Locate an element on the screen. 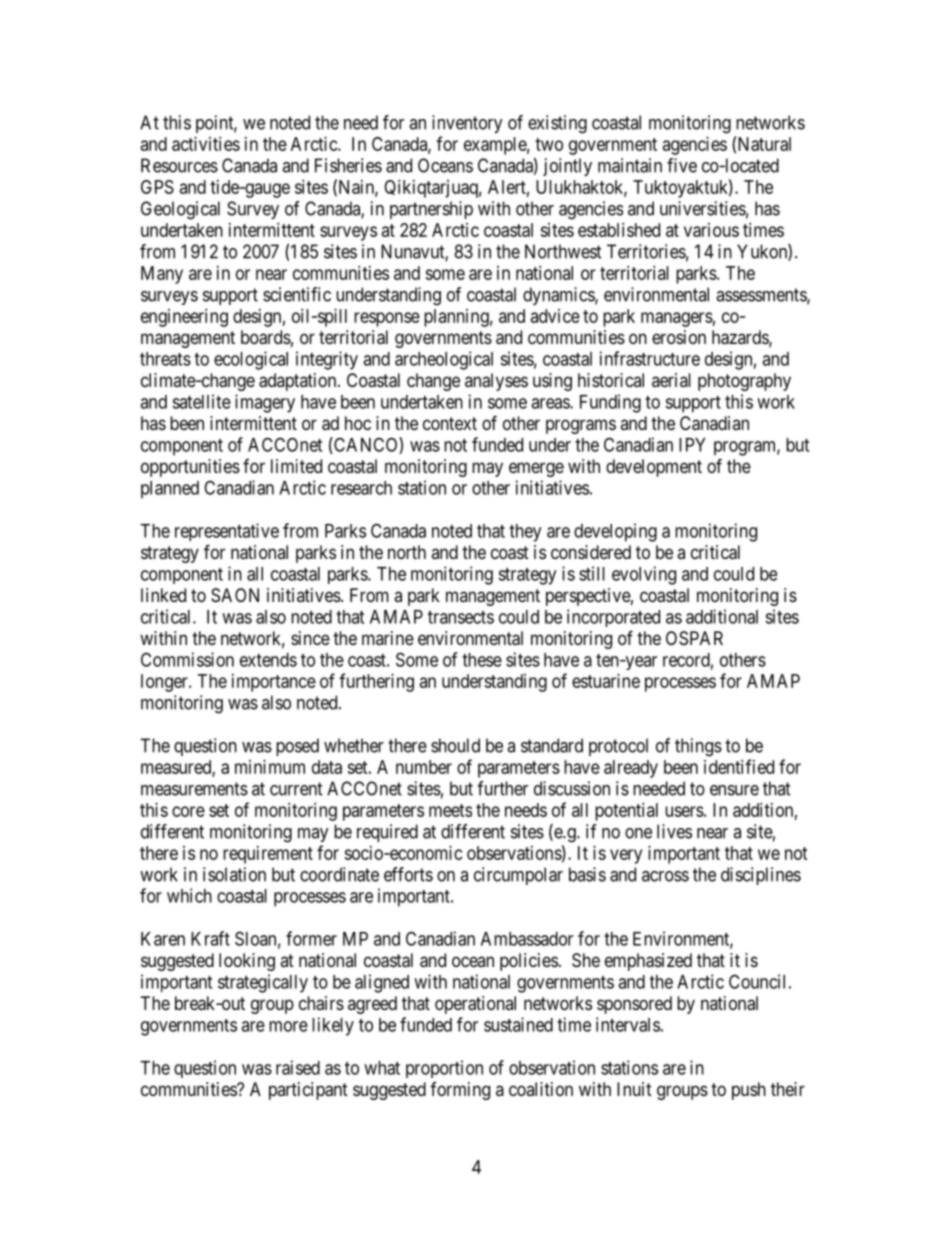  raised is located at coordinates (298, 1067).
